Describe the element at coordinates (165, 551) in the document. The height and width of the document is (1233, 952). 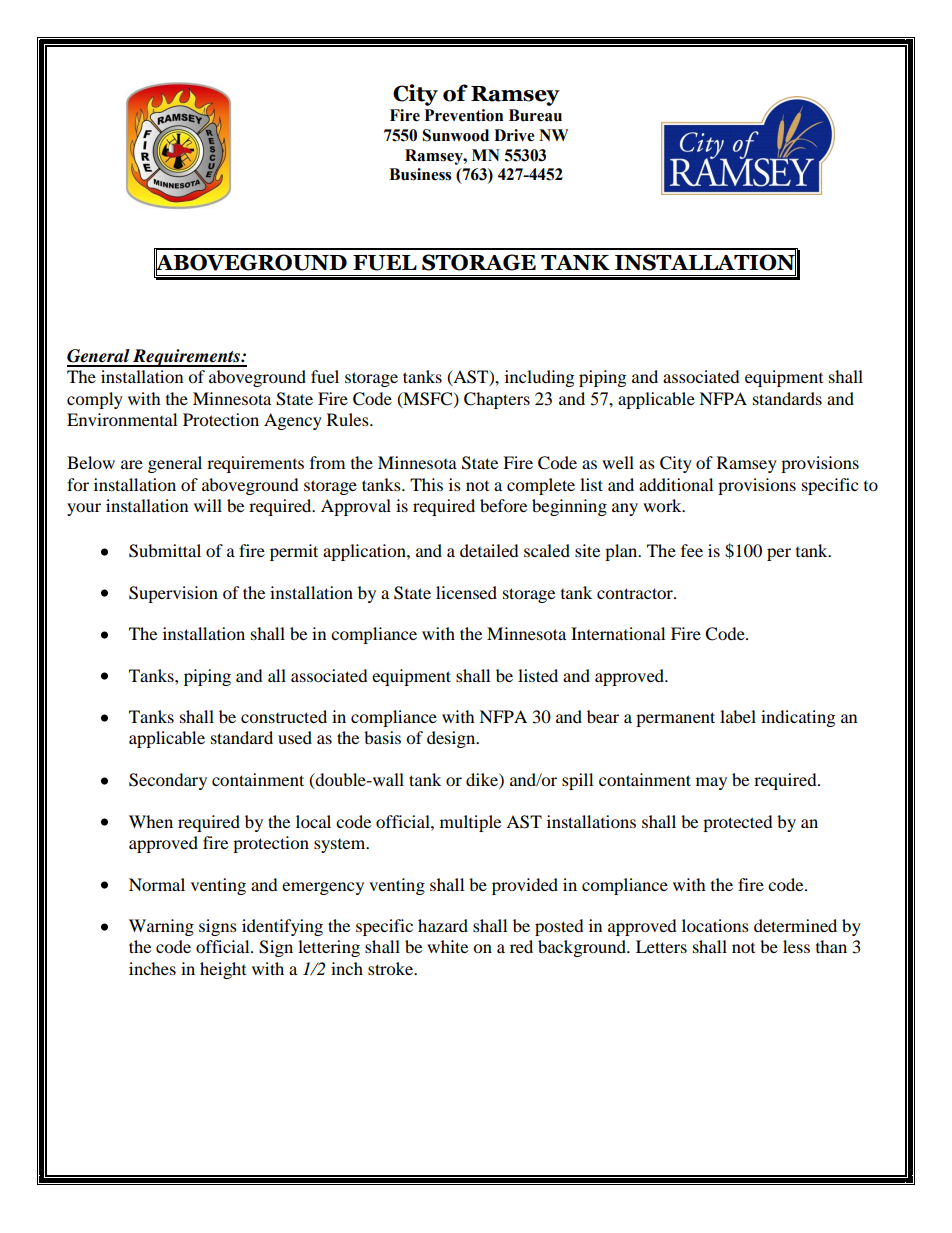
I see `Submittal` at that location.
